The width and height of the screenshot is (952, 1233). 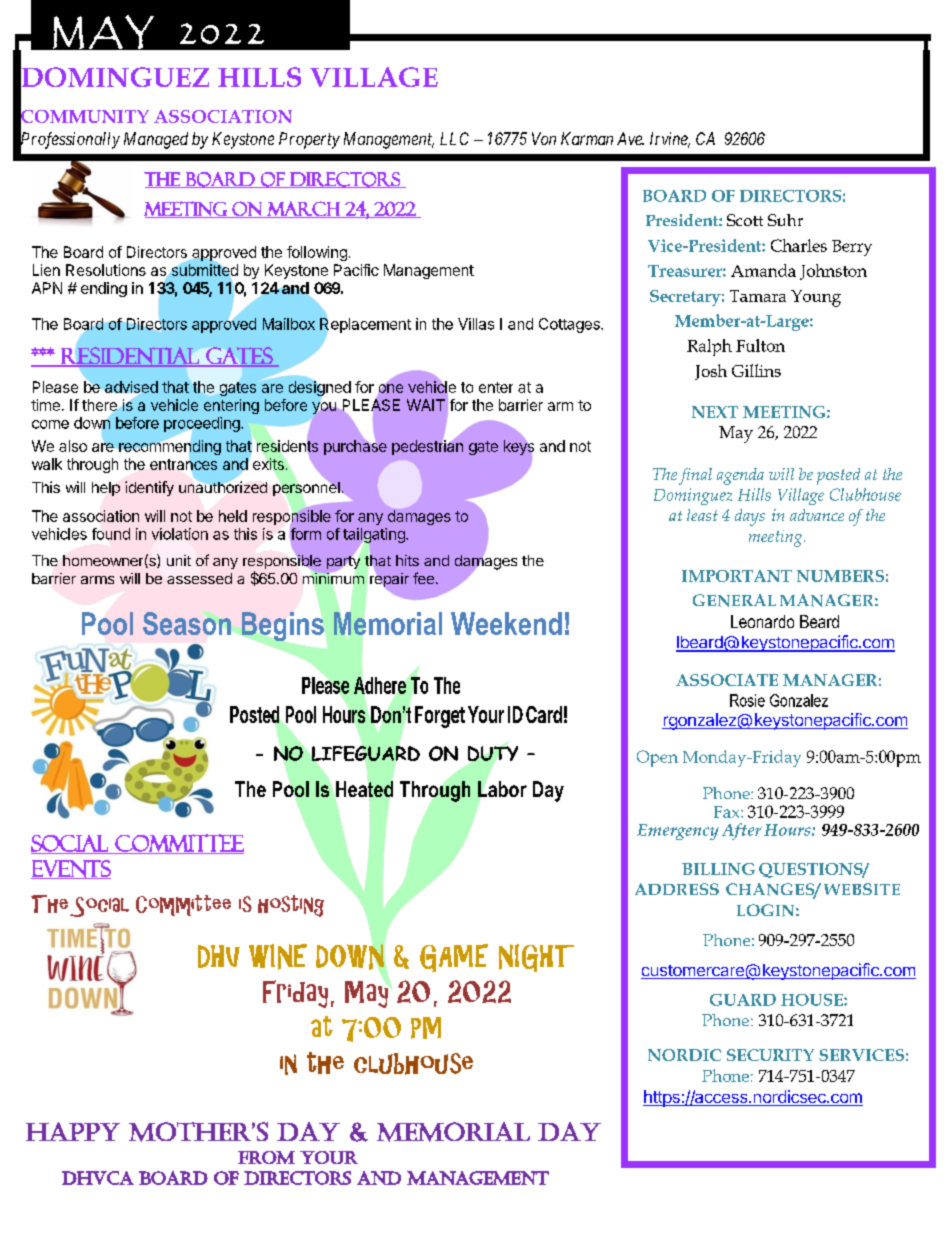 What do you see at coordinates (73, 1131) in the screenshot?
I see `Happy` at bounding box center [73, 1131].
